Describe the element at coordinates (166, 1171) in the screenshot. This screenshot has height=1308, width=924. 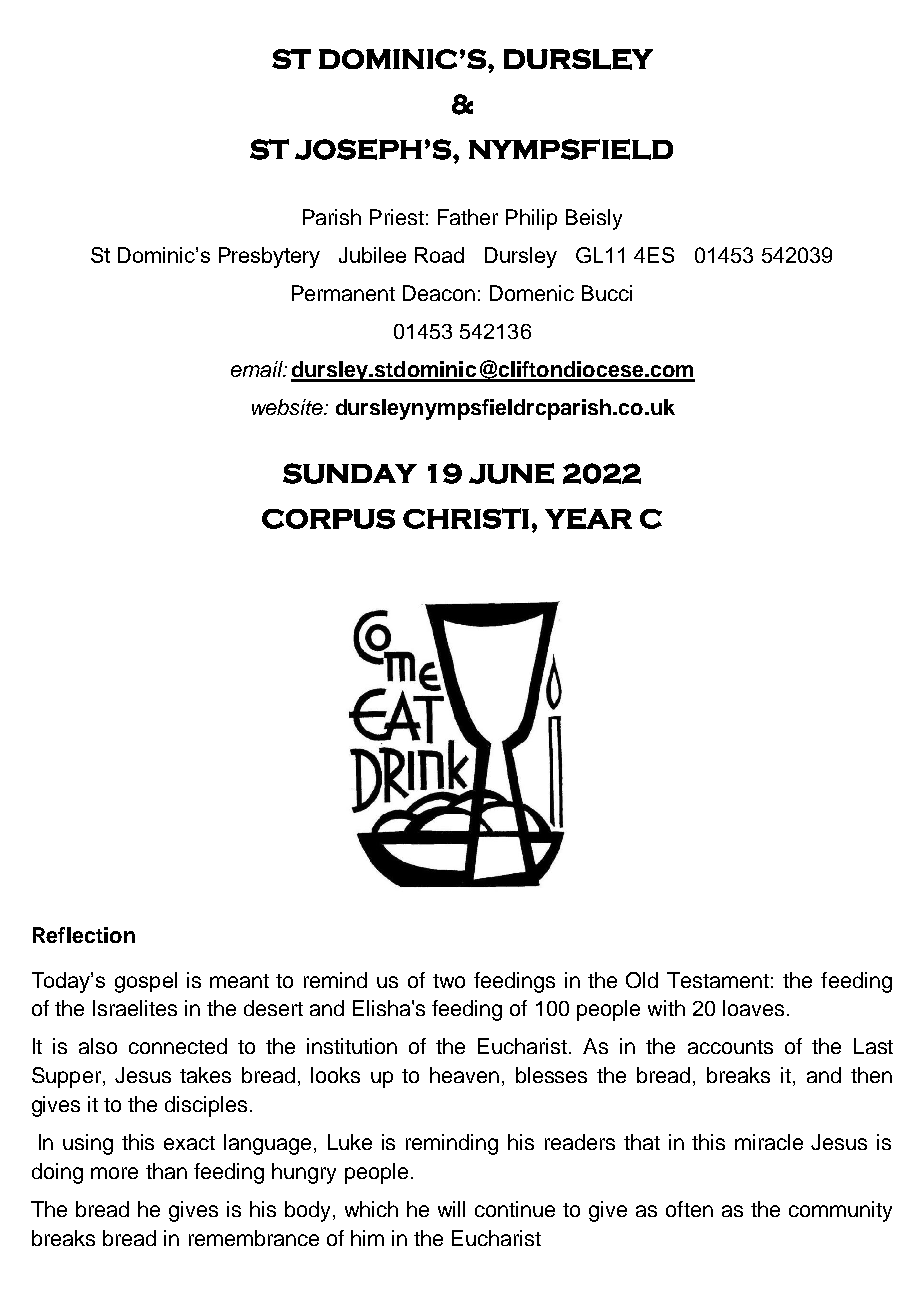
I see `than` at that location.
